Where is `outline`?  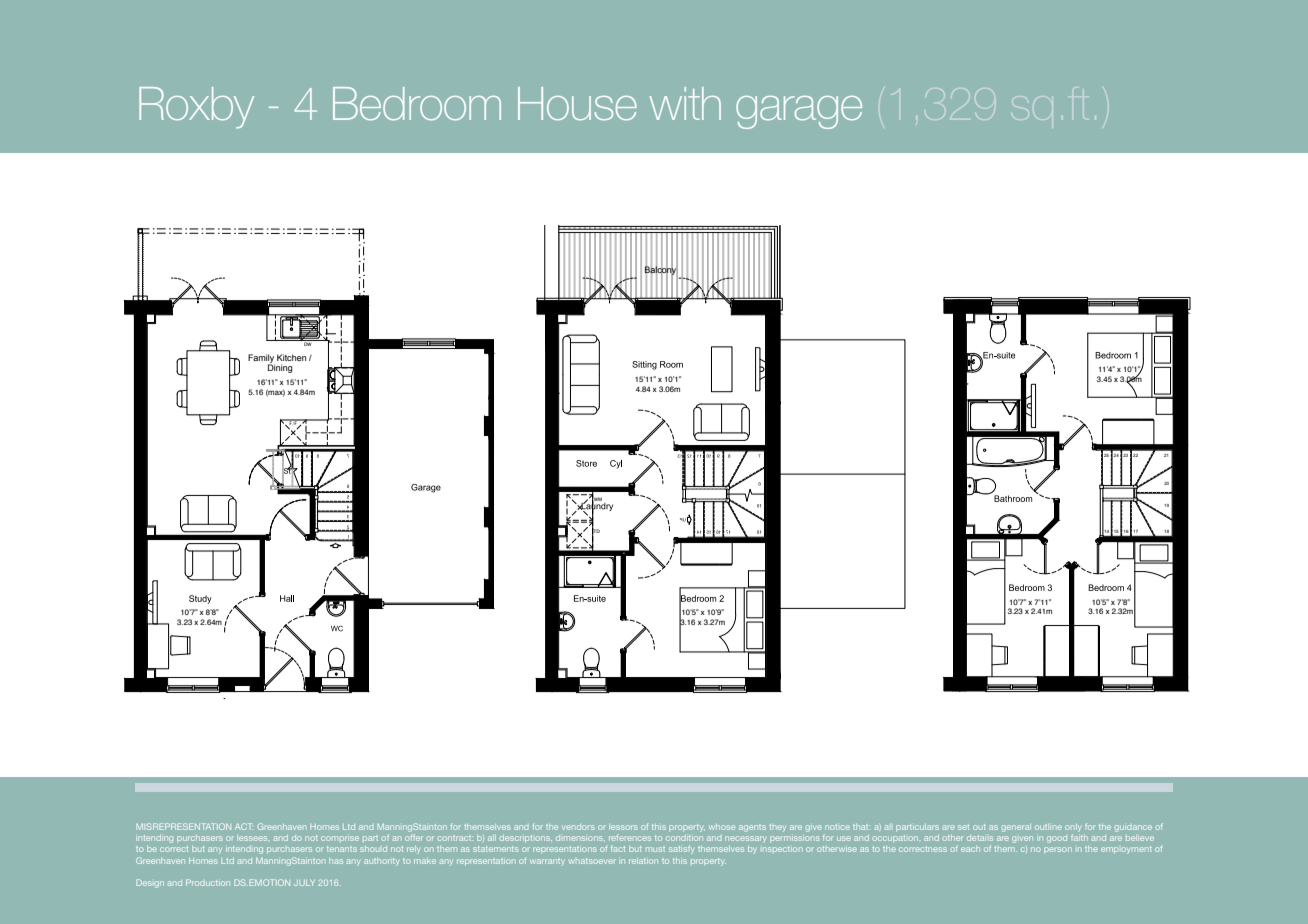
outline is located at coordinates (1048, 827).
